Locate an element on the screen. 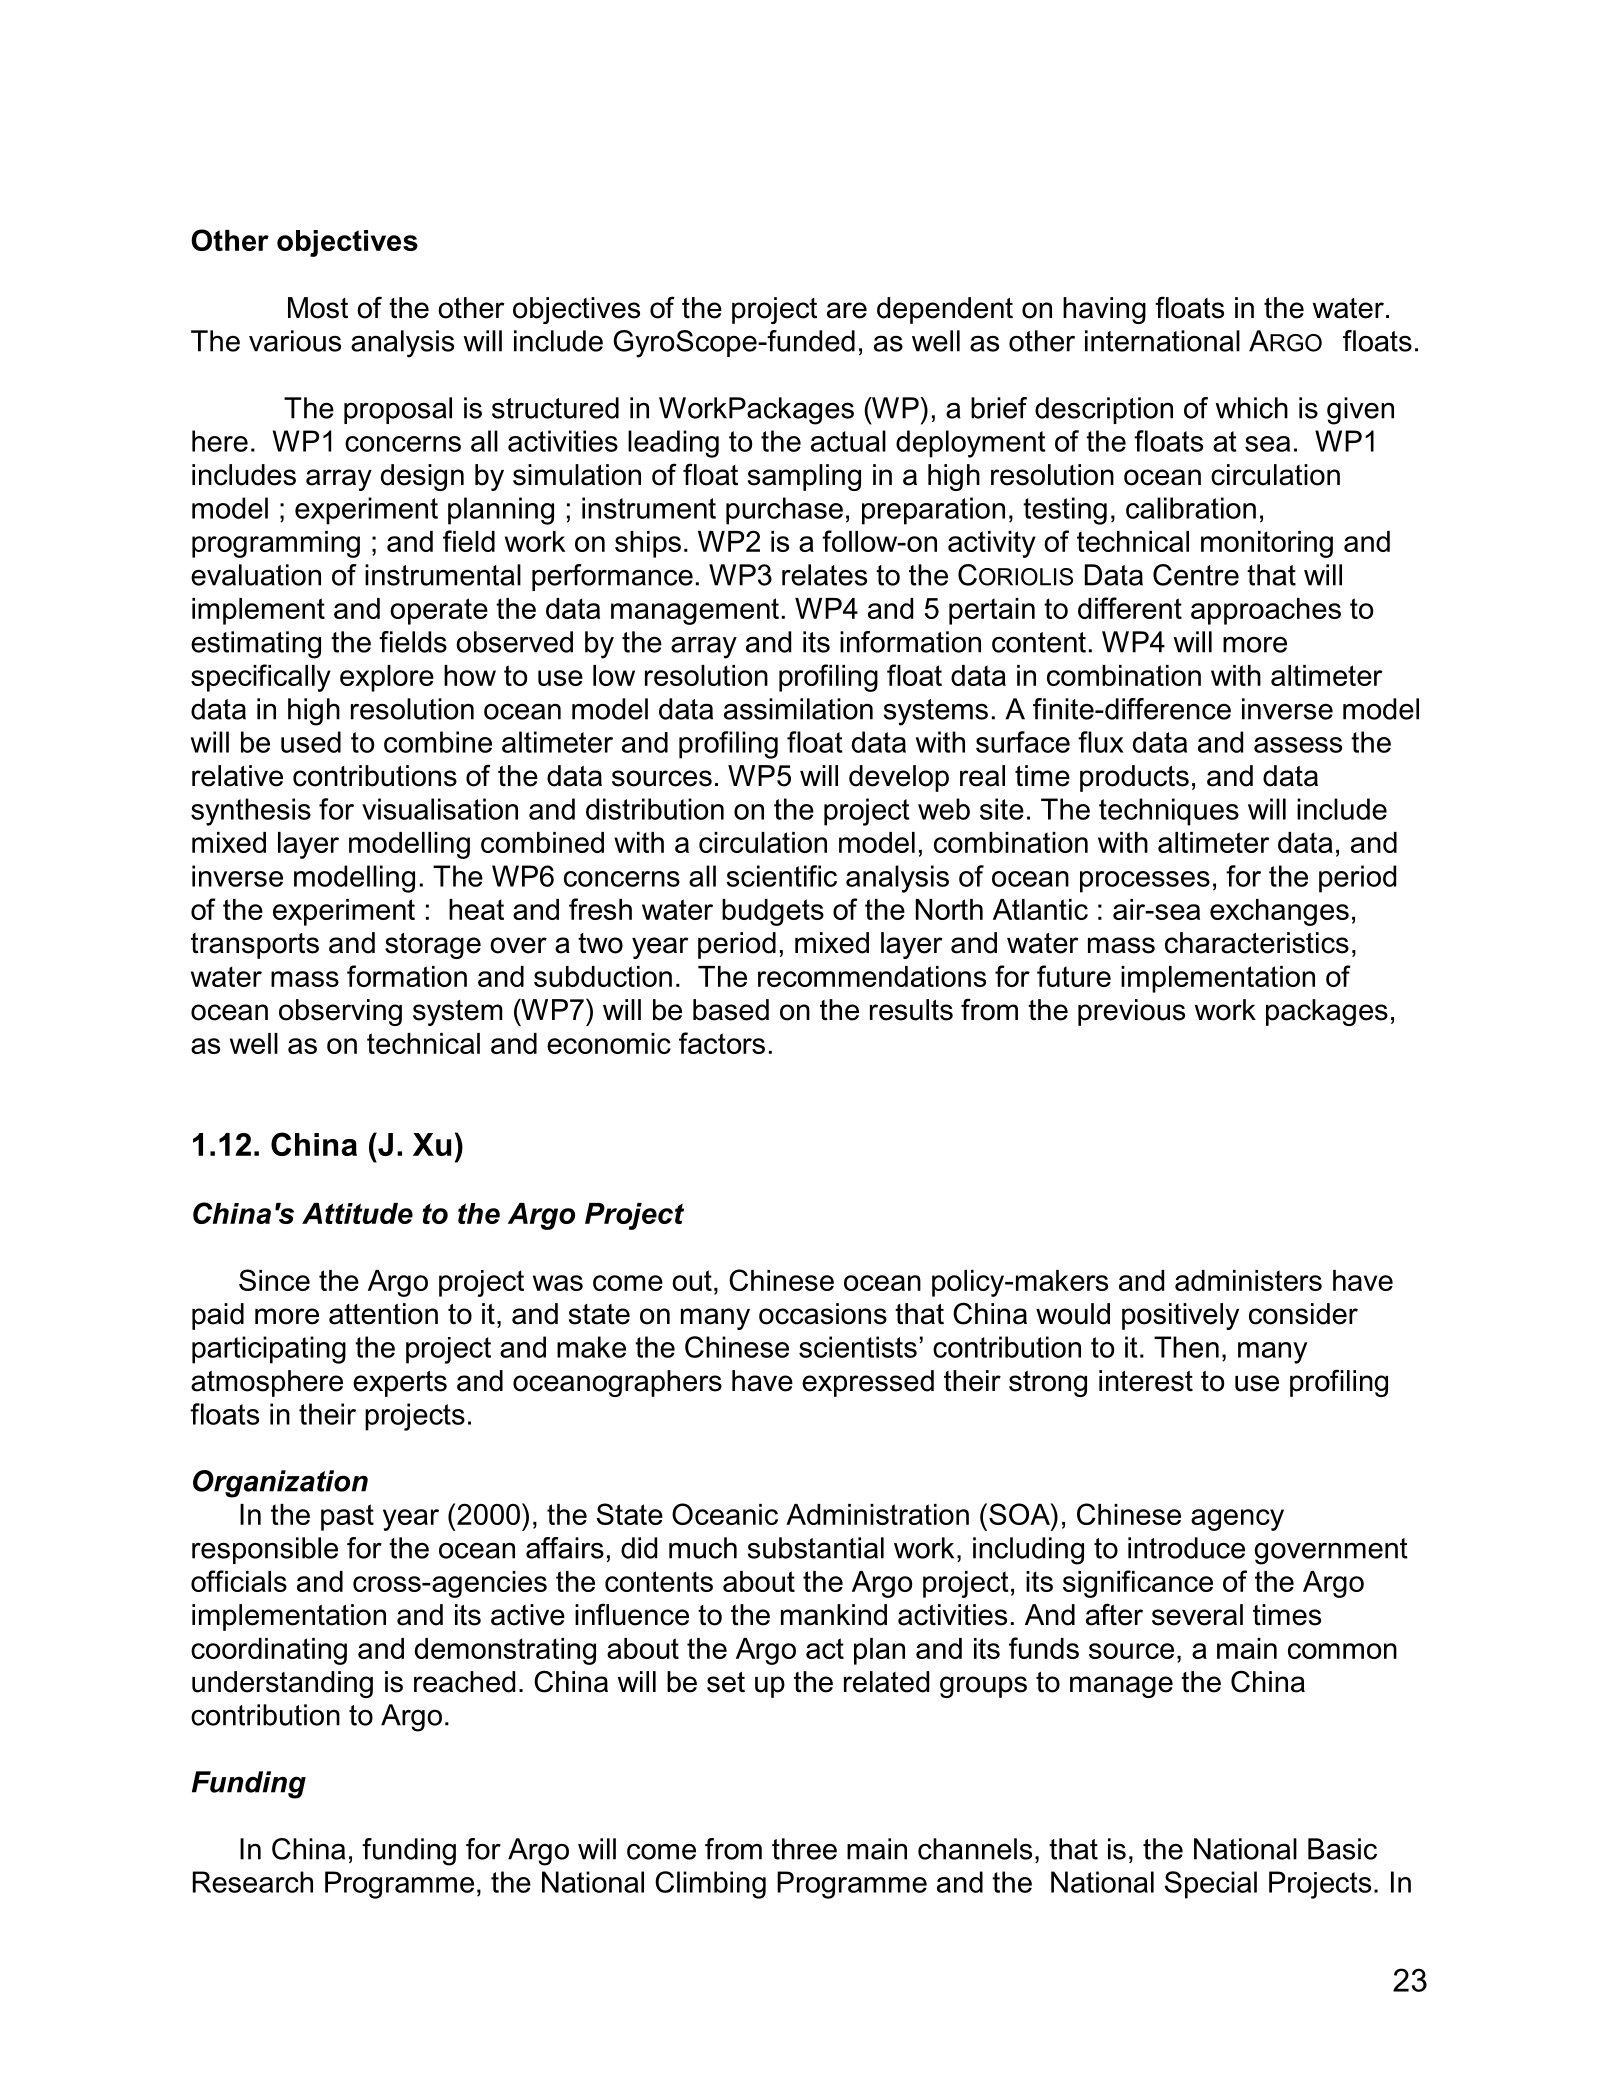  Administration is located at coordinates (877, 1514).
